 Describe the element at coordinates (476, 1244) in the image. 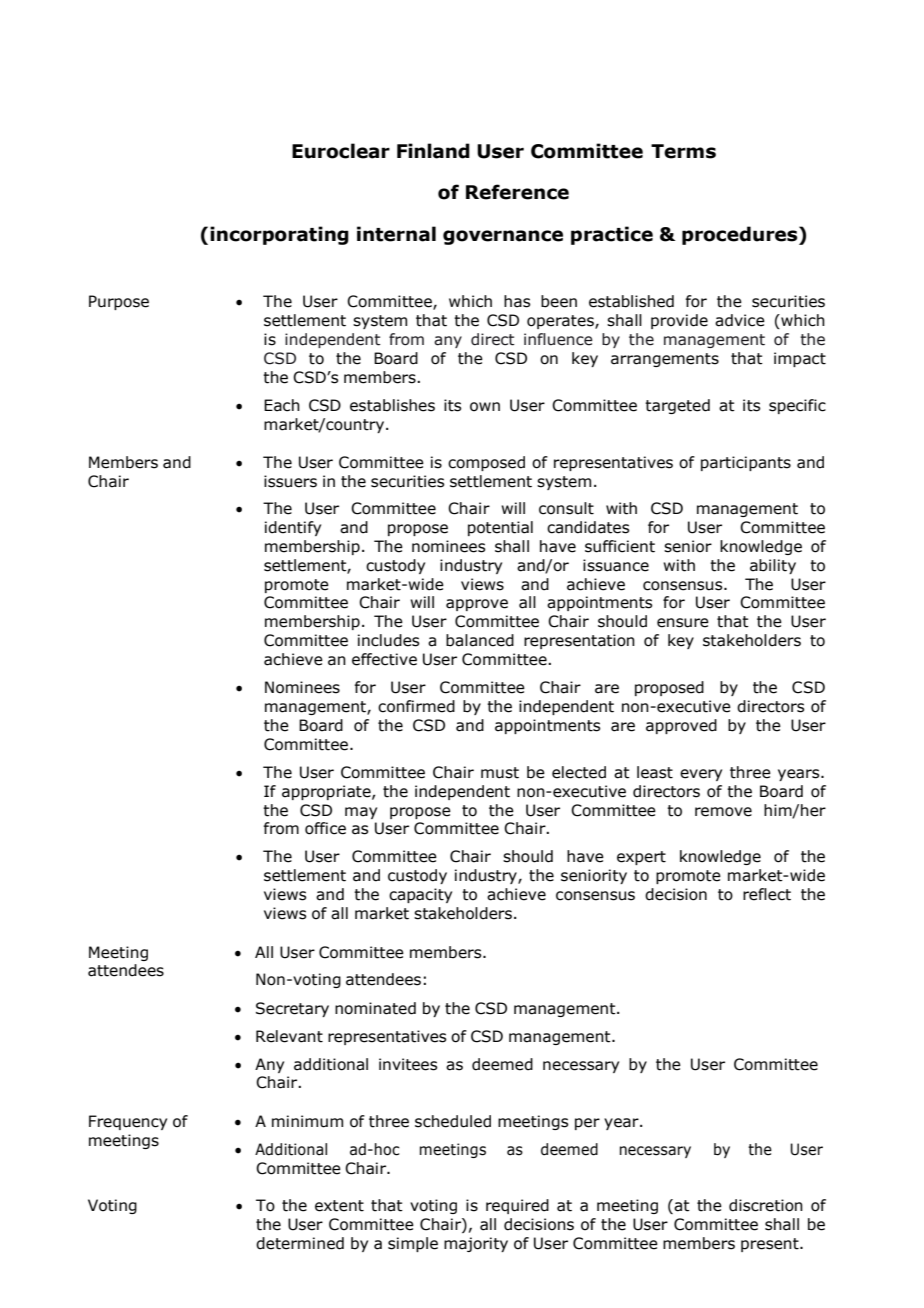

I see `majority` at that location.
